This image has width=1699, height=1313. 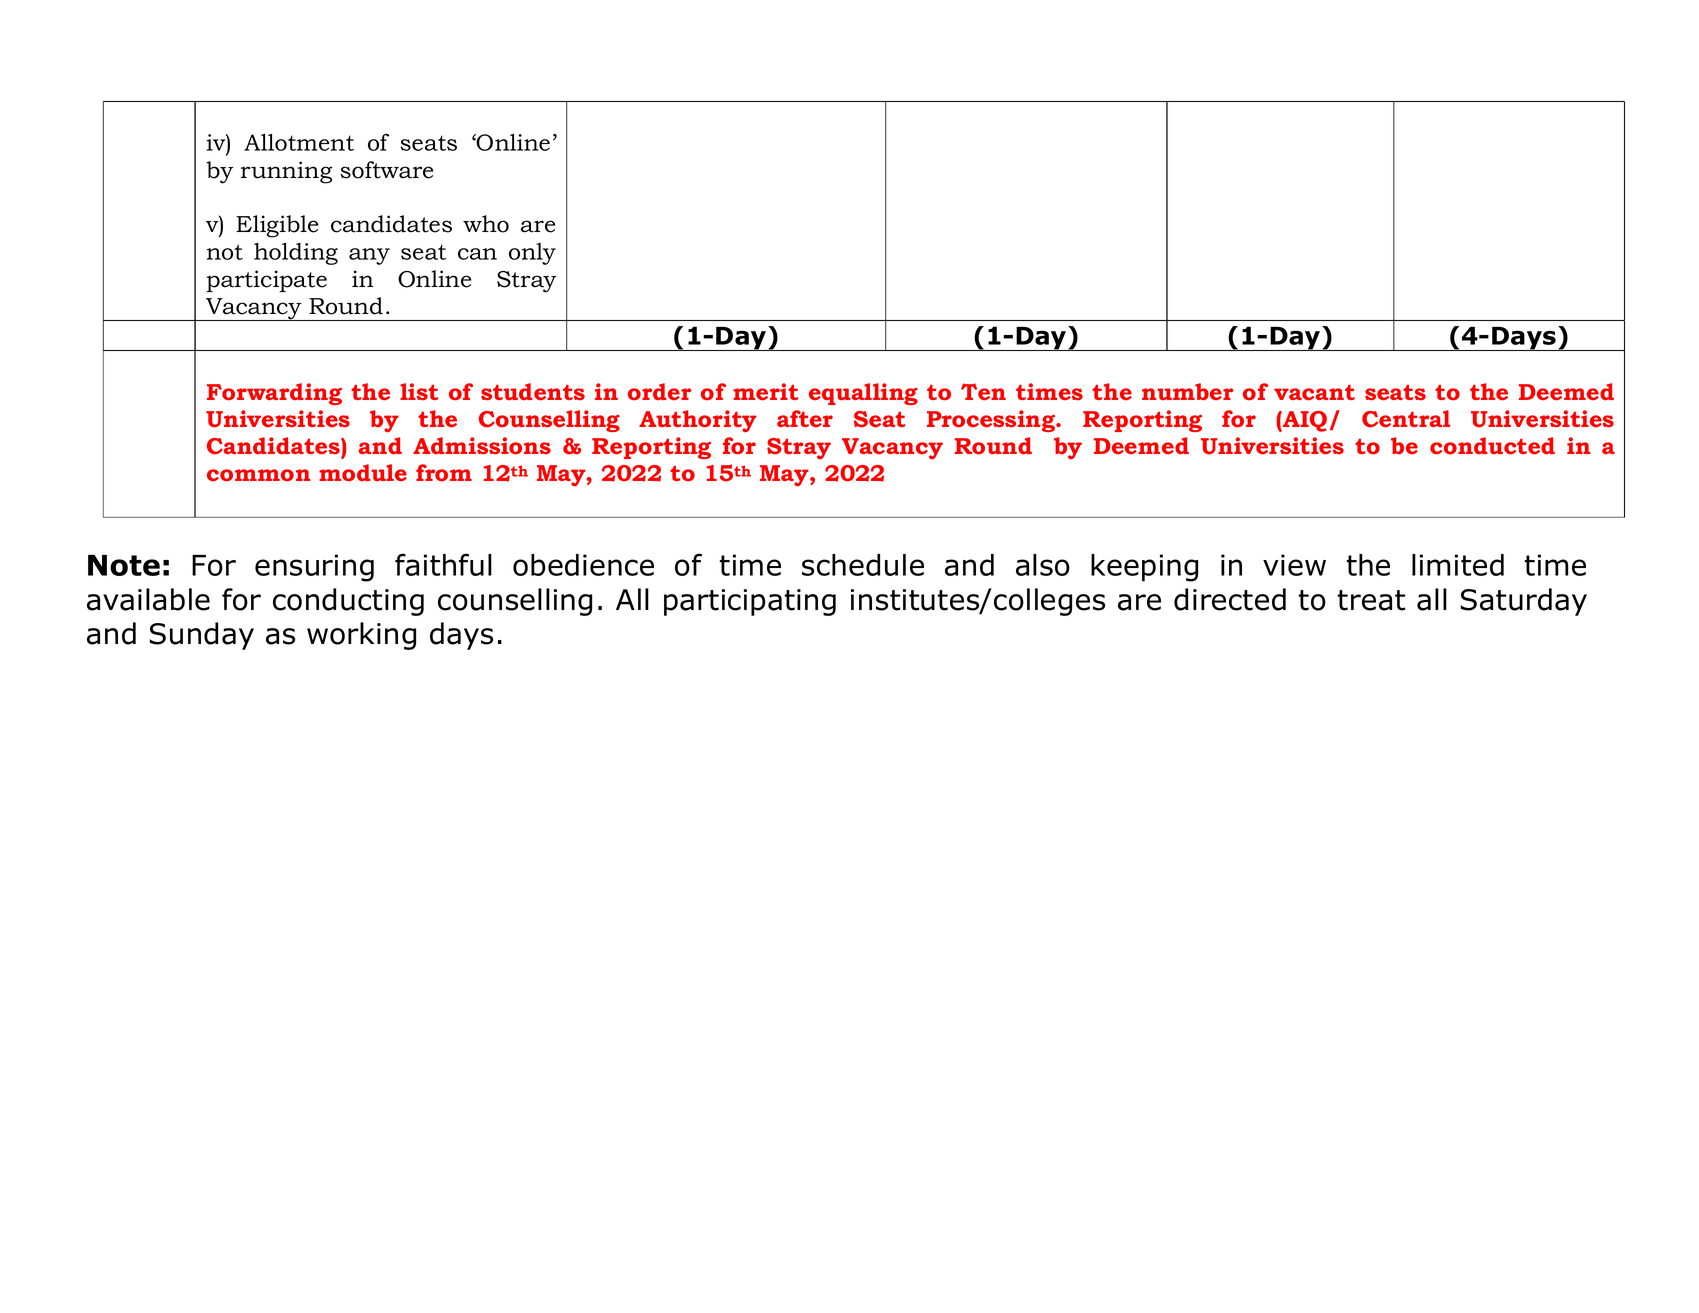 I want to click on equalling, so click(x=863, y=394).
